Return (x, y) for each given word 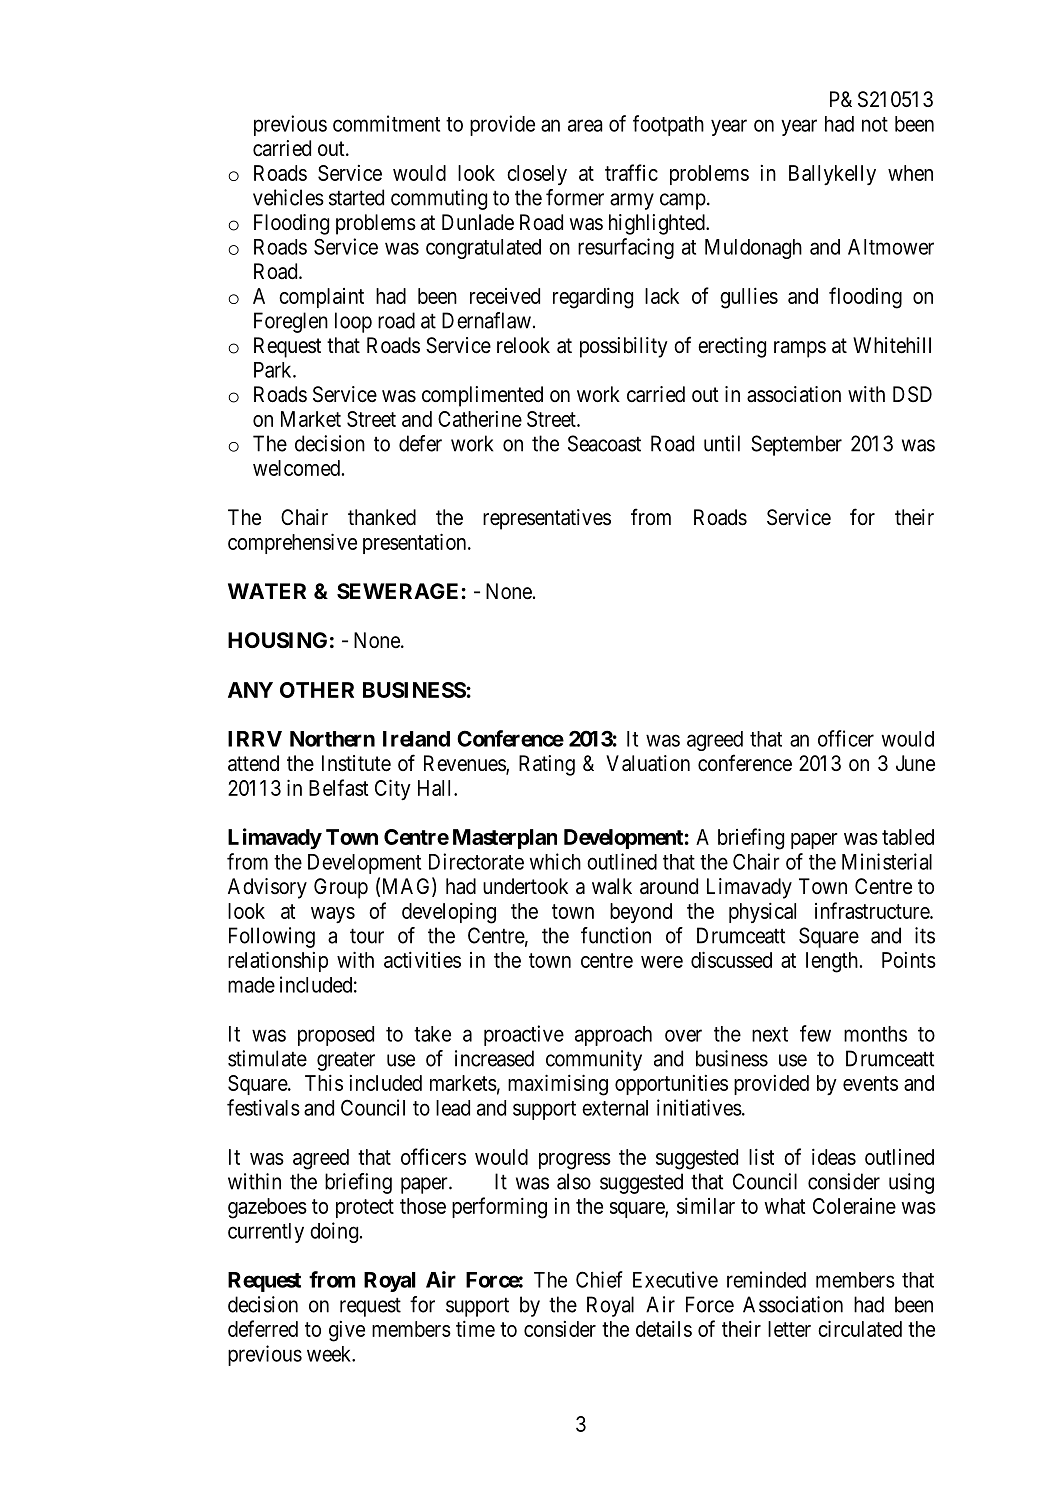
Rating (547, 765)
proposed (336, 1036)
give (347, 1331)
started (356, 197)
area (585, 125)
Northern (332, 739)
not (875, 124)
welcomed (298, 468)
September (796, 445)
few (815, 1033)
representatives (547, 519)
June (915, 763)
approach (613, 1036)
